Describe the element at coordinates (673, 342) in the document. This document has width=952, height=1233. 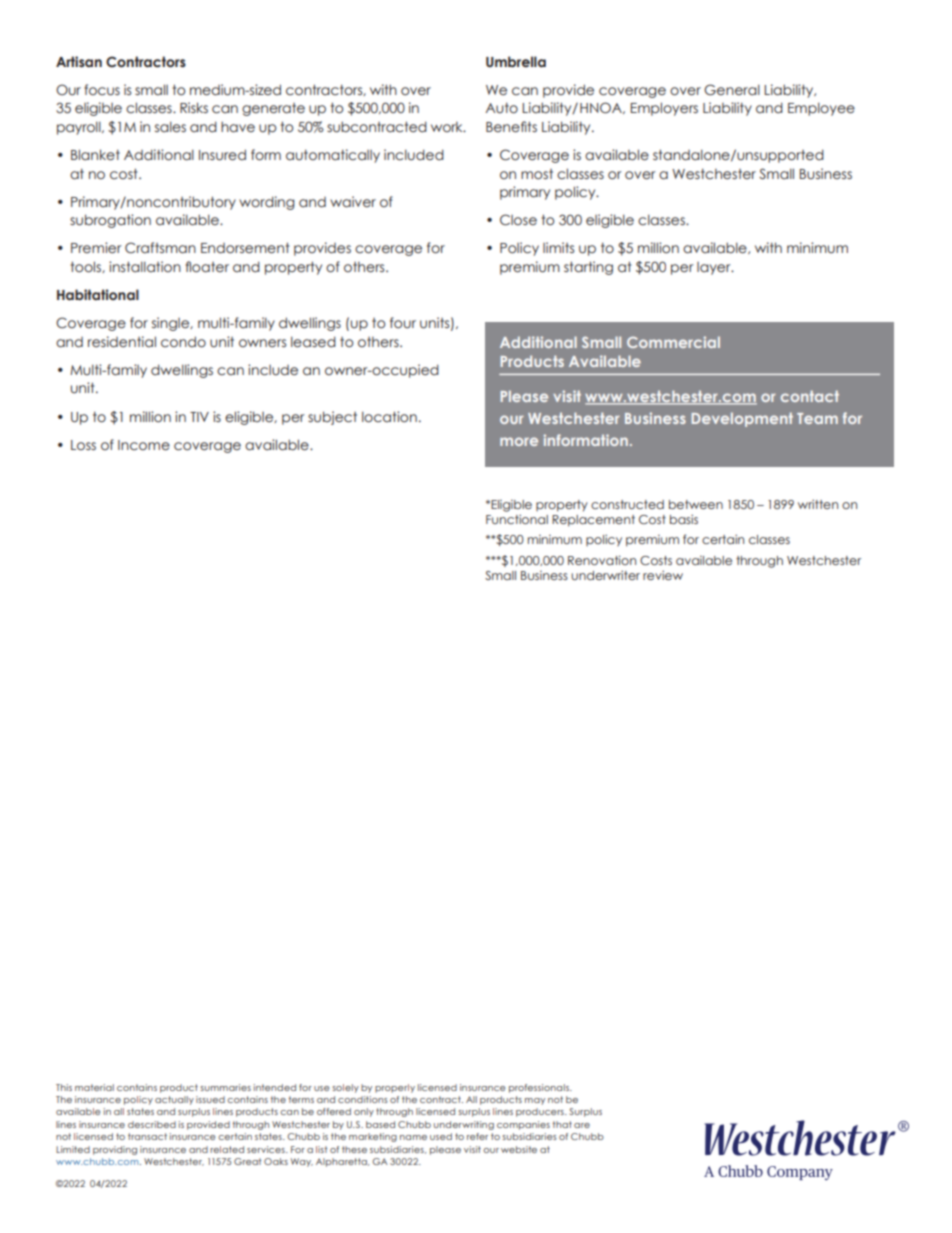
I see `Commercial` at that location.
